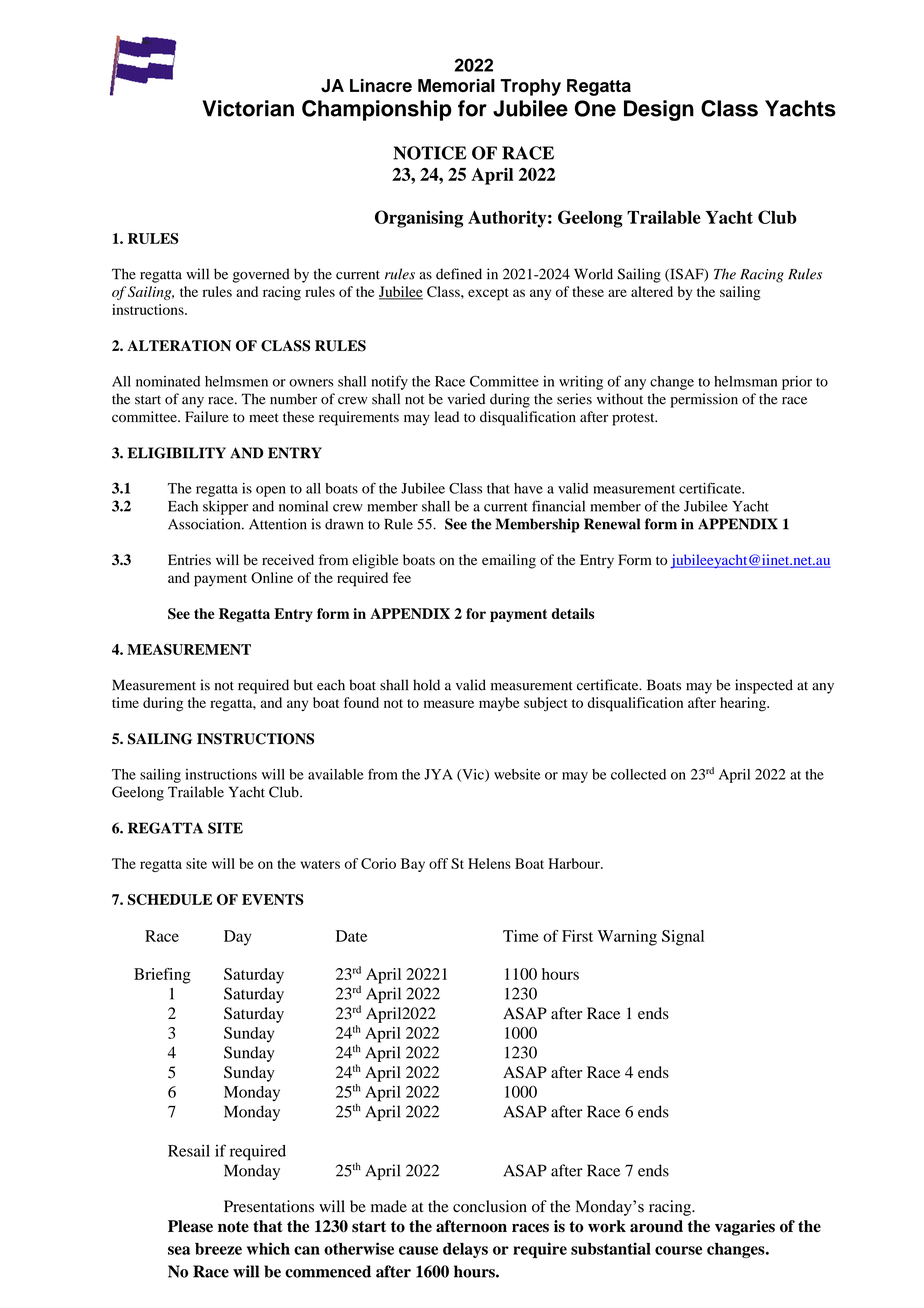 This screenshot has height=1308, width=924. I want to click on note, so click(233, 1227).
